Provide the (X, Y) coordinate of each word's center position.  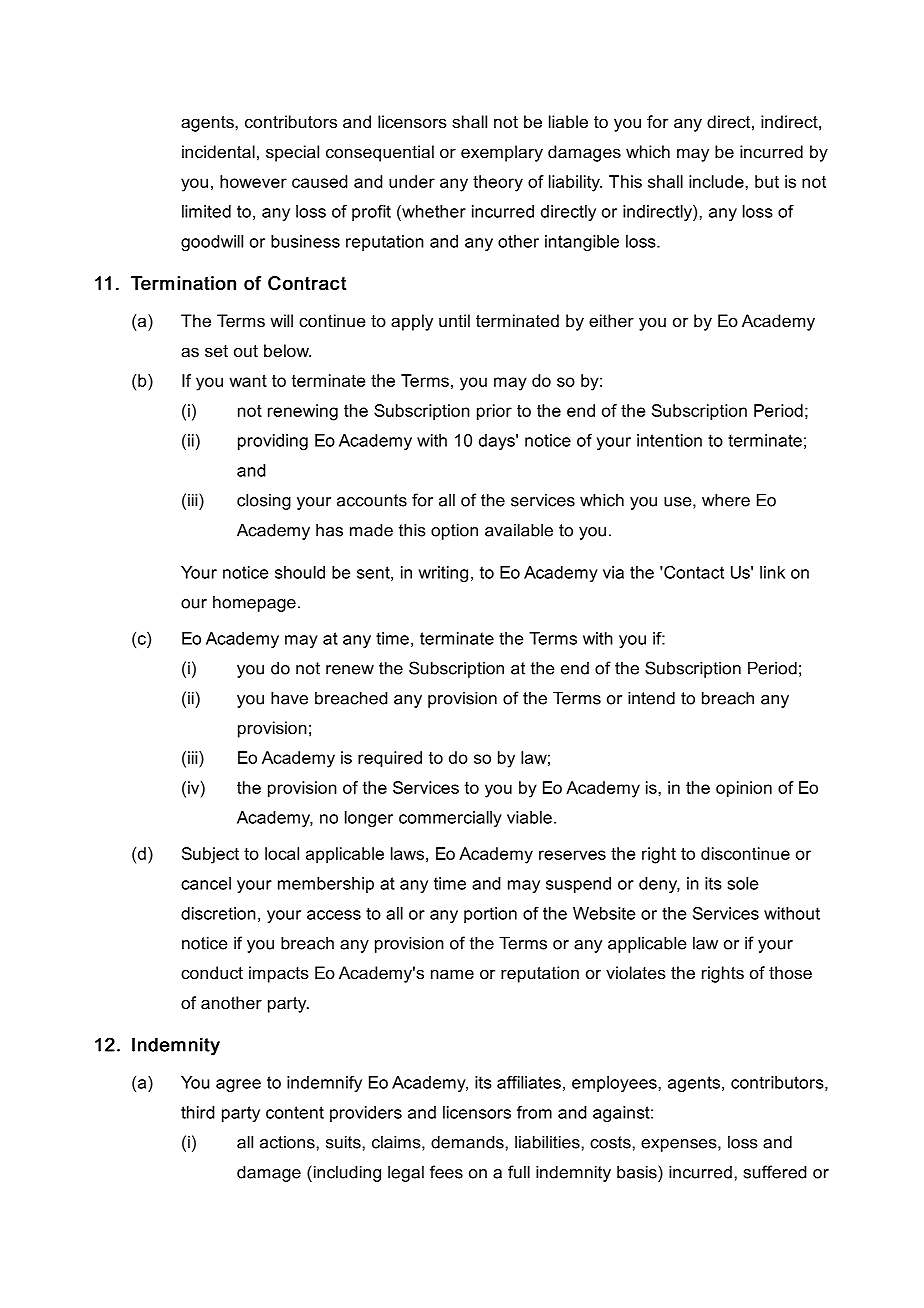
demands (468, 1142)
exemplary (502, 153)
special (292, 153)
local (282, 853)
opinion (744, 789)
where (726, 500)
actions (288, 1142)
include (717, 181)
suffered (775, 1172)
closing (264, 501)
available (519, 530)
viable (529, 817)
